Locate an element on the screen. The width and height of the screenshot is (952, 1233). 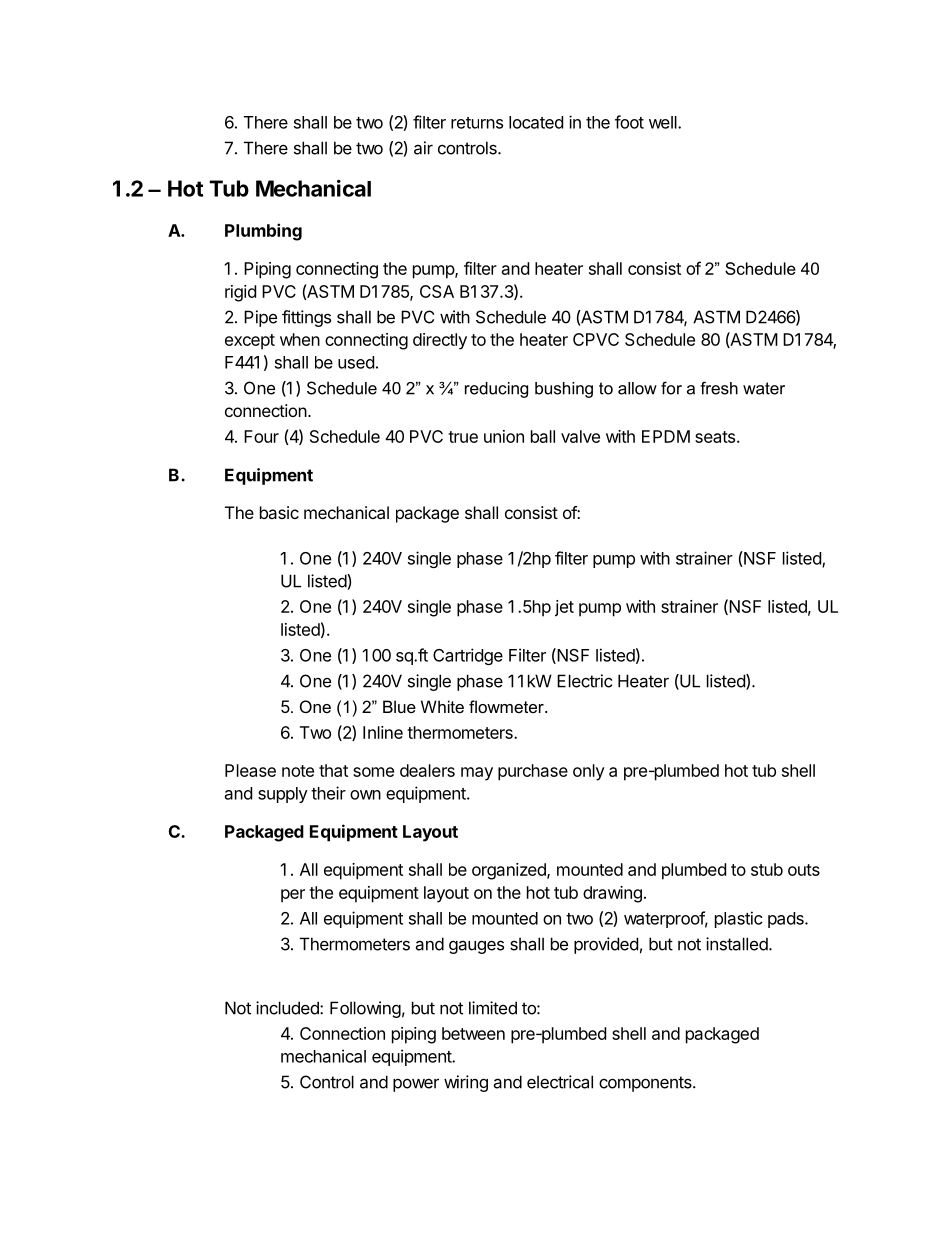
located is located at coordinates (536, 122).
